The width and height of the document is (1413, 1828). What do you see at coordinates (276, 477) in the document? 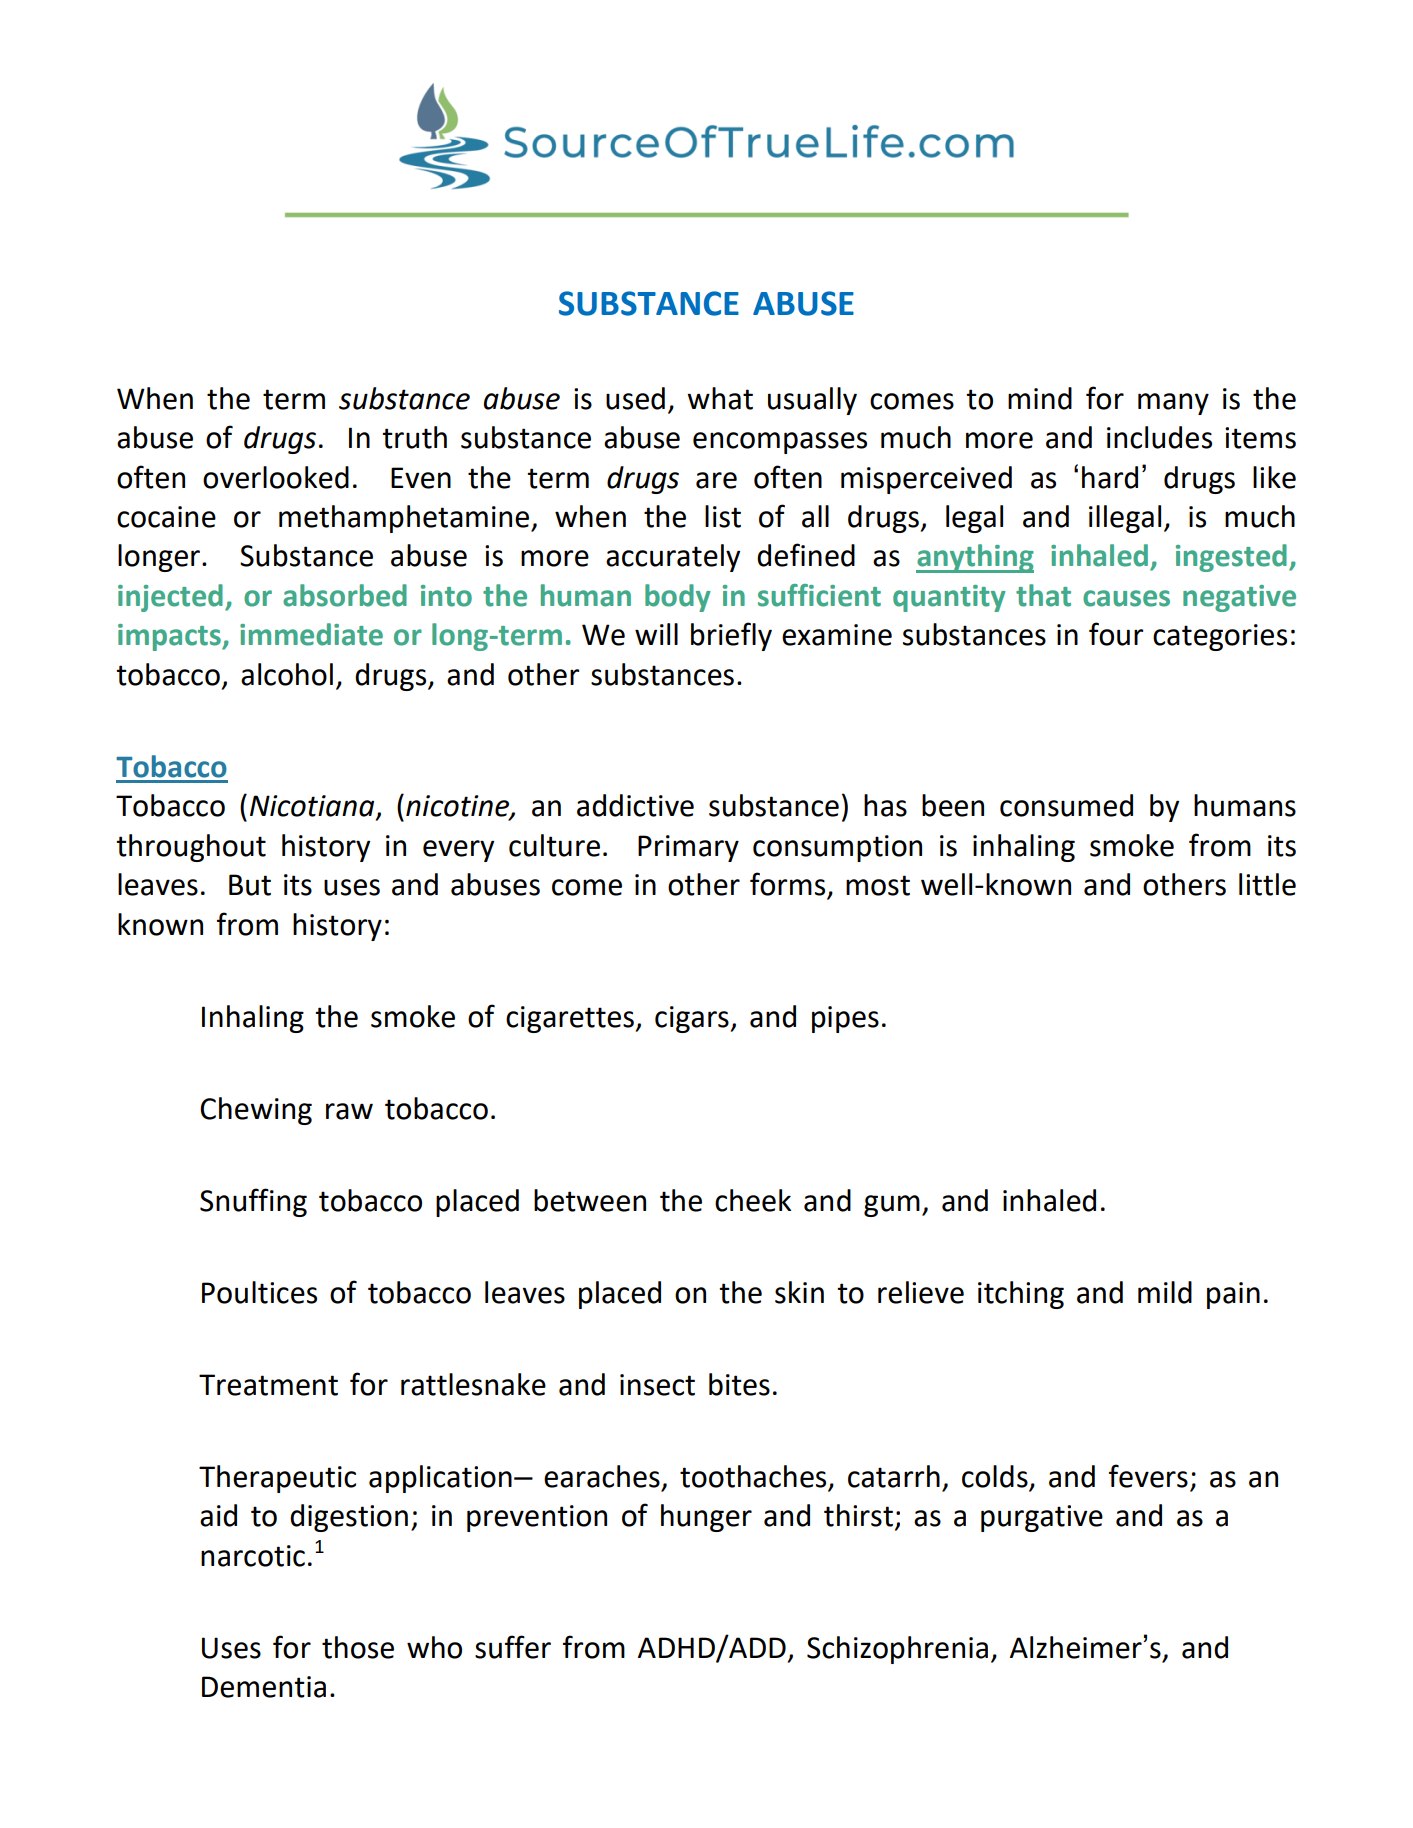
I see `overlooked` at bounding box center [276, 477].
